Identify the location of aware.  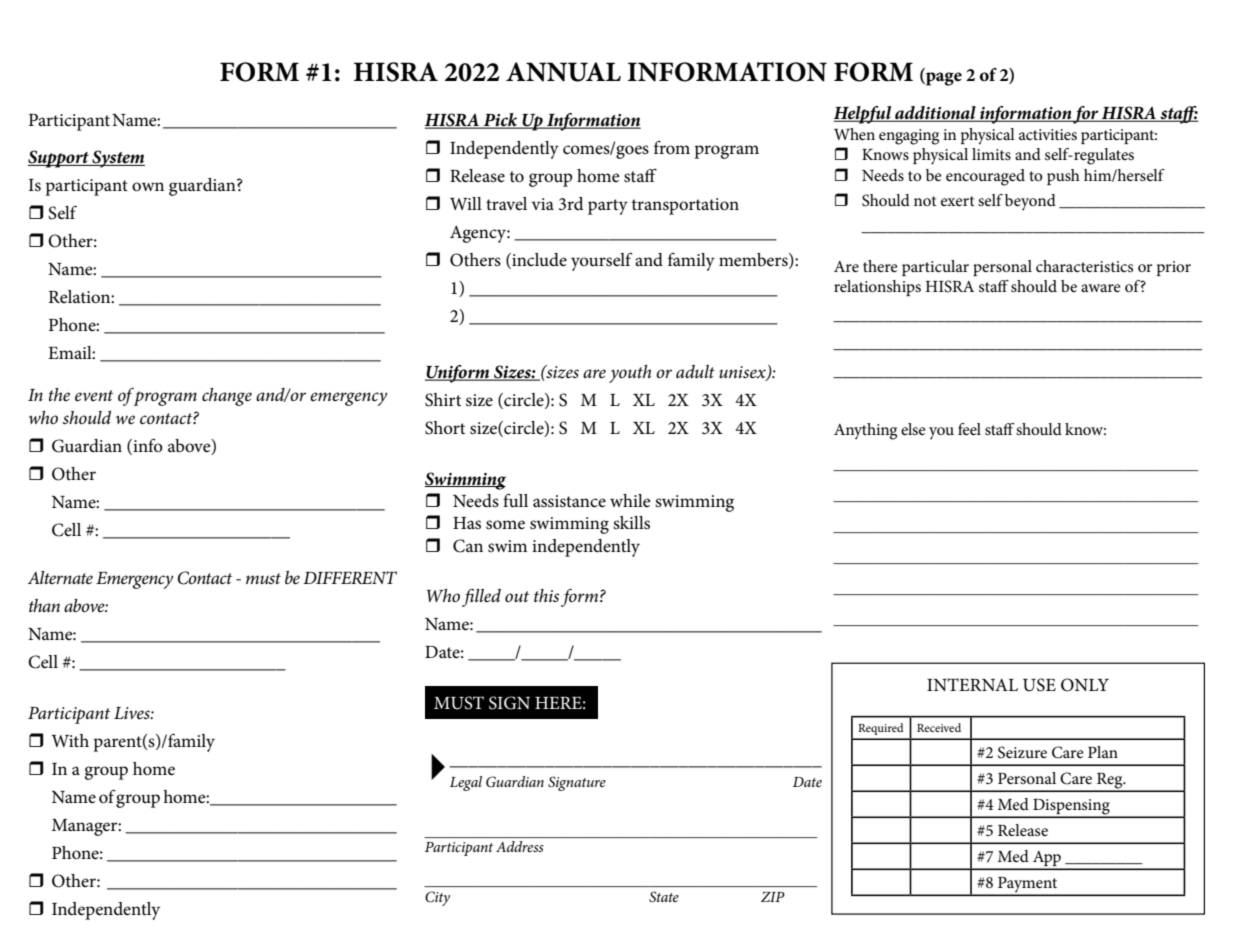
(1101, 288).
